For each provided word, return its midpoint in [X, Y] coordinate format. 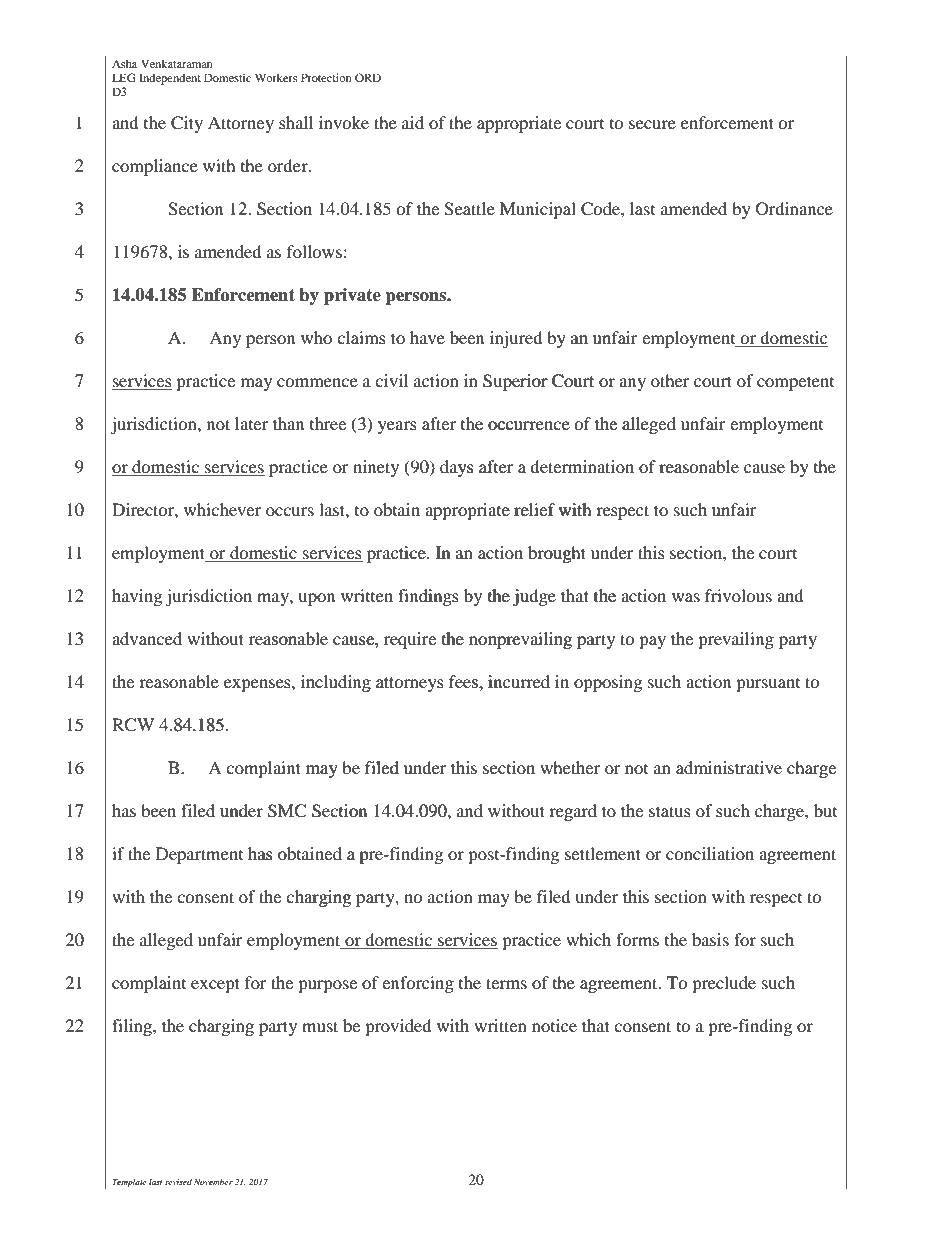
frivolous [738, 595]
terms [506, 983]
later [251, 423]
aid [413, 122]
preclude [724, 984]
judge [534, 597]
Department [199, 855]
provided [398, 1027]
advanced [147, 638]
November [213, 1181]
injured [516, 339]
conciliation [710, 853]
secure [652, 124]
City [187, 124]
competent [795, 383]
